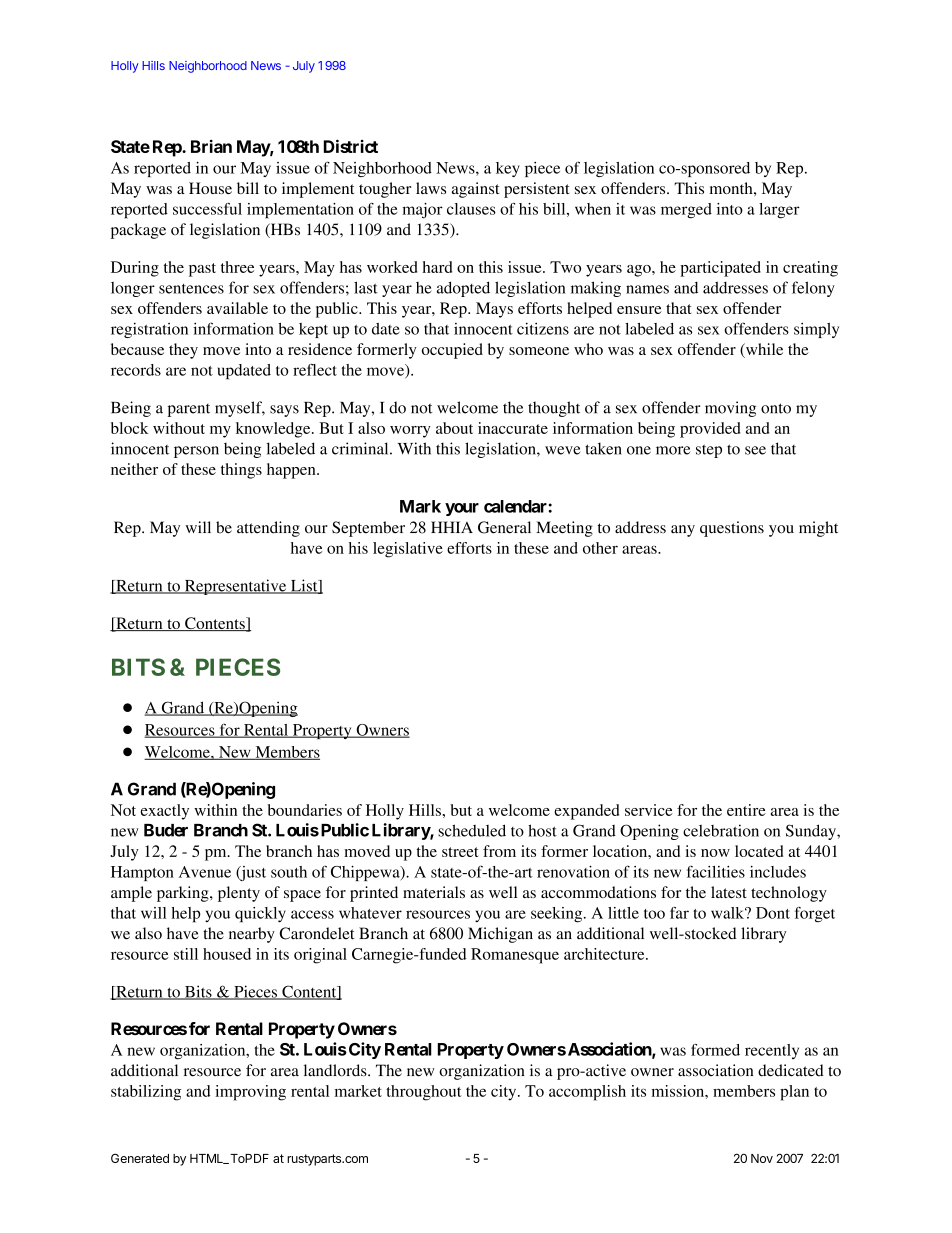 Image resolution: width=952 pixels, height=1233 pixels. I want to click on questions, so click(732, 529).
